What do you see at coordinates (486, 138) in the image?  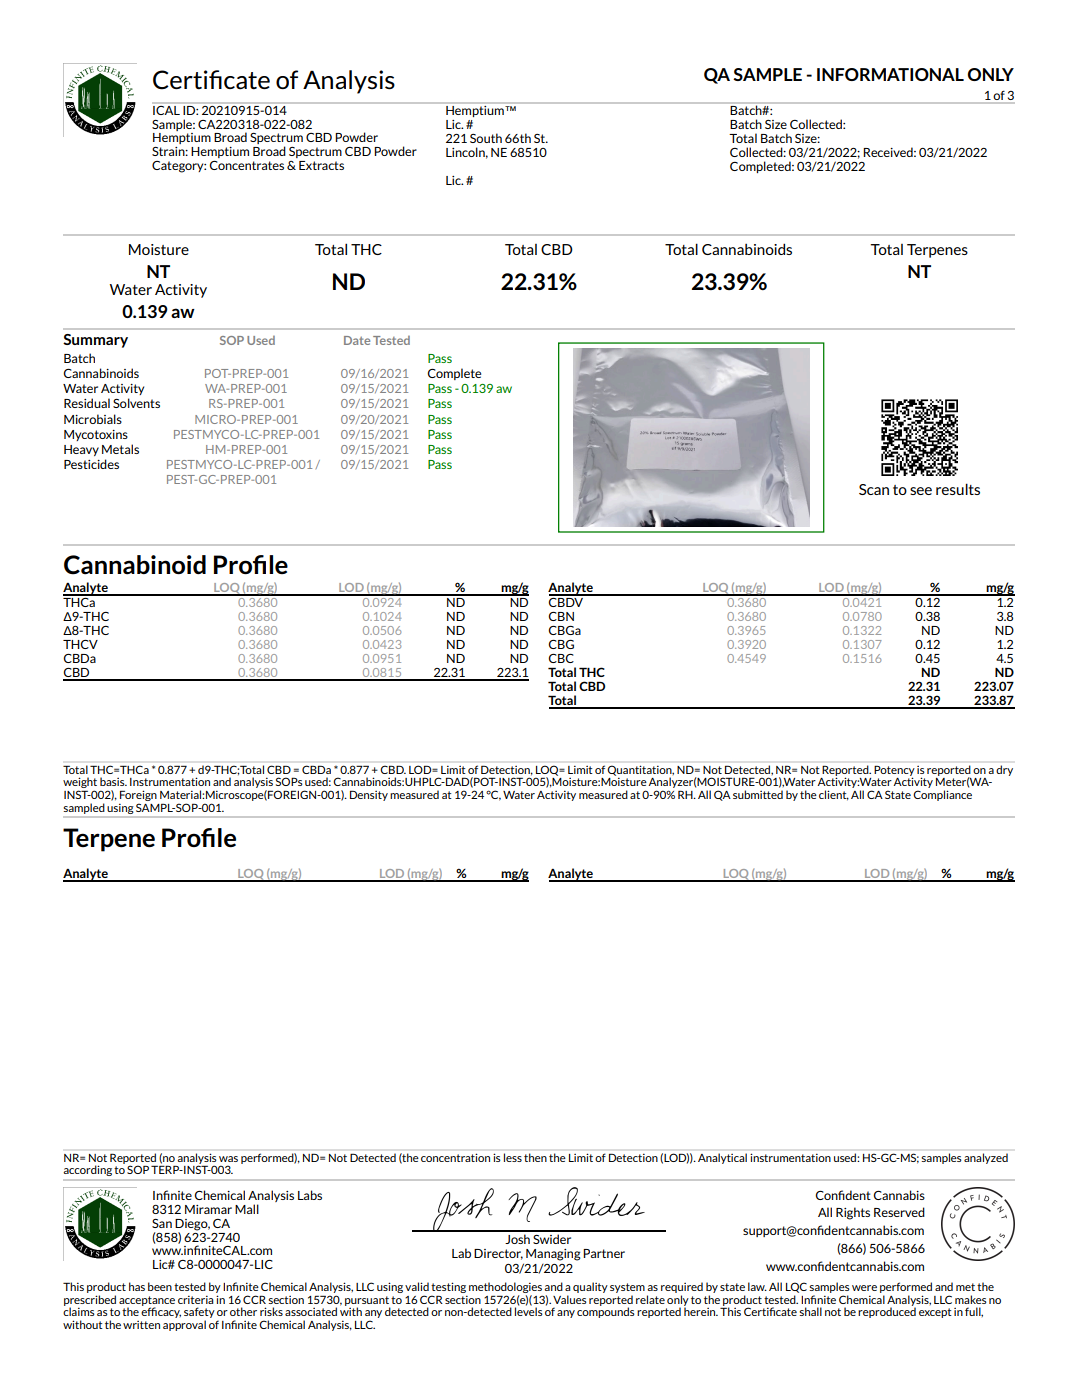 I see `South` at bounding box center [486, 138].
